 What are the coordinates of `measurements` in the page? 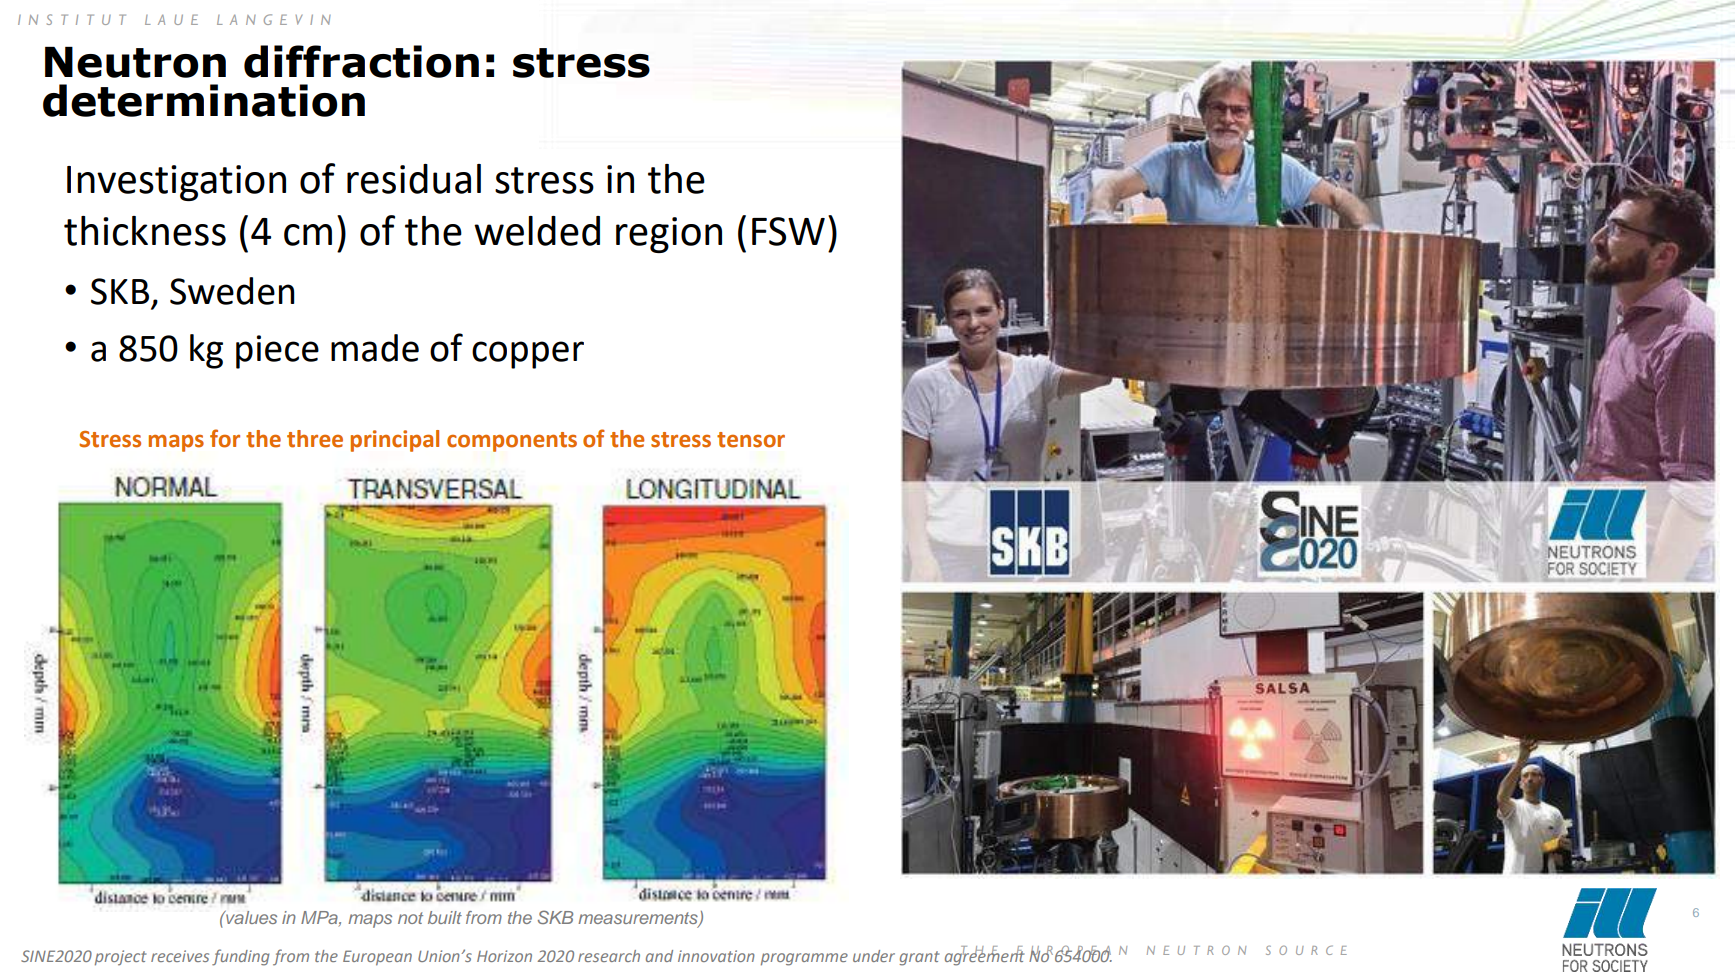 It's located at (639, 919).
